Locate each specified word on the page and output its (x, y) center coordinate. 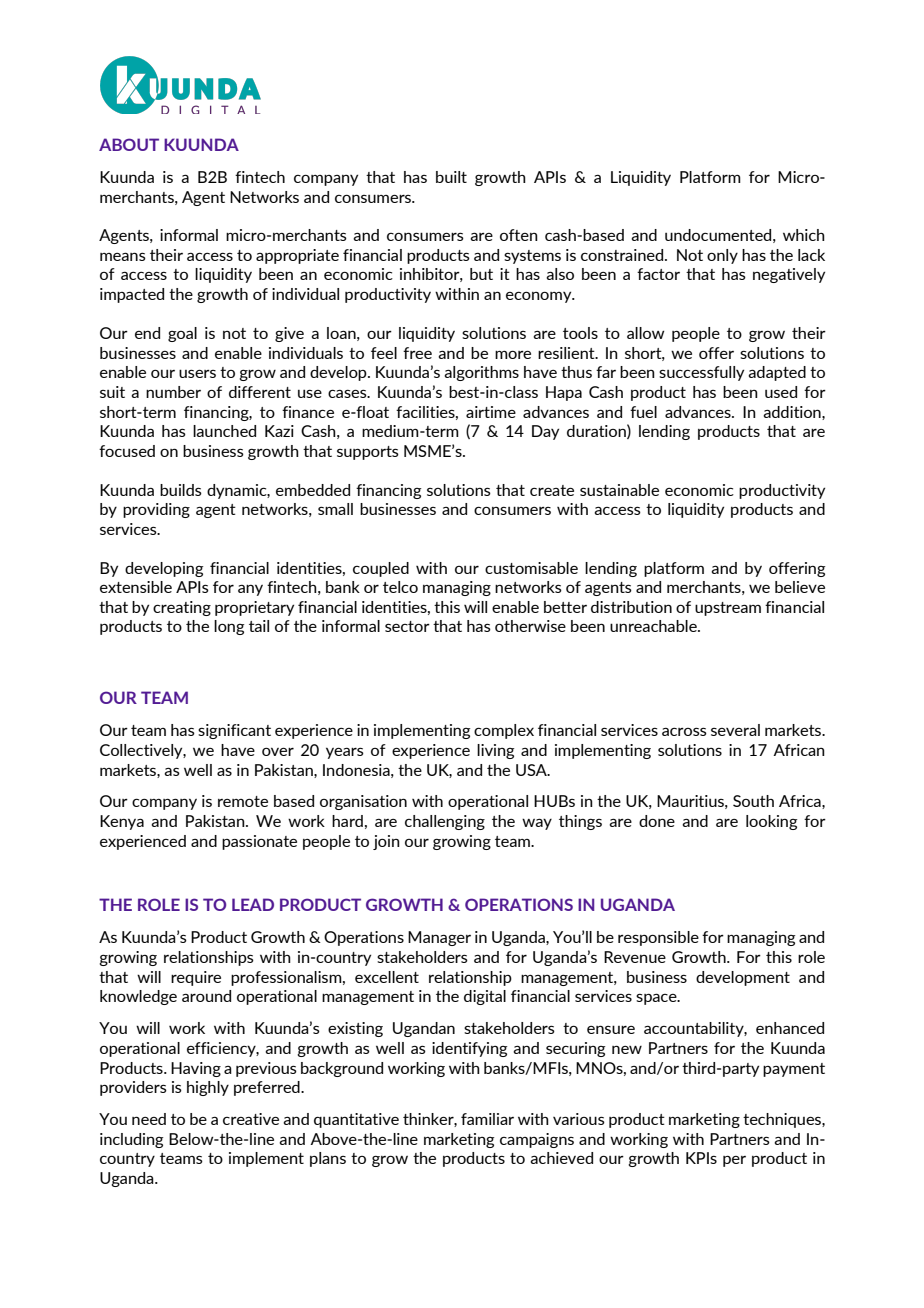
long (229, 627)
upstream (728, 609)
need (149, 1119)
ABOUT (129, 144)
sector (407, 626)
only (722, 256)
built (451, 177)
